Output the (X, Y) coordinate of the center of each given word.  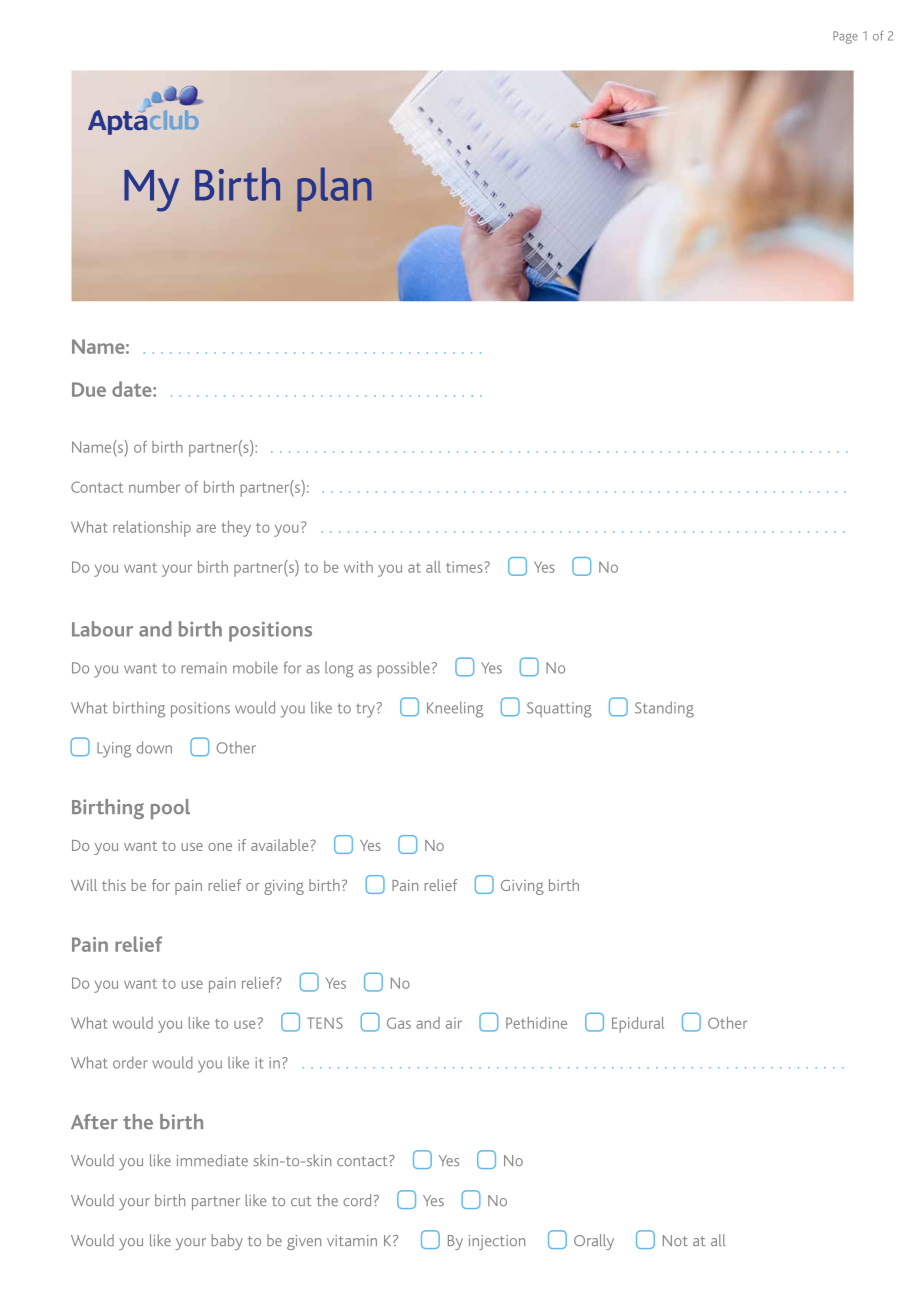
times (465, 567)
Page (845, 37)
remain (204, 668)
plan (334, 190)
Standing (664, 709)
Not (675, 1240)
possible (404, 669)
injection (497, 1242)
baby (227, 1242)
